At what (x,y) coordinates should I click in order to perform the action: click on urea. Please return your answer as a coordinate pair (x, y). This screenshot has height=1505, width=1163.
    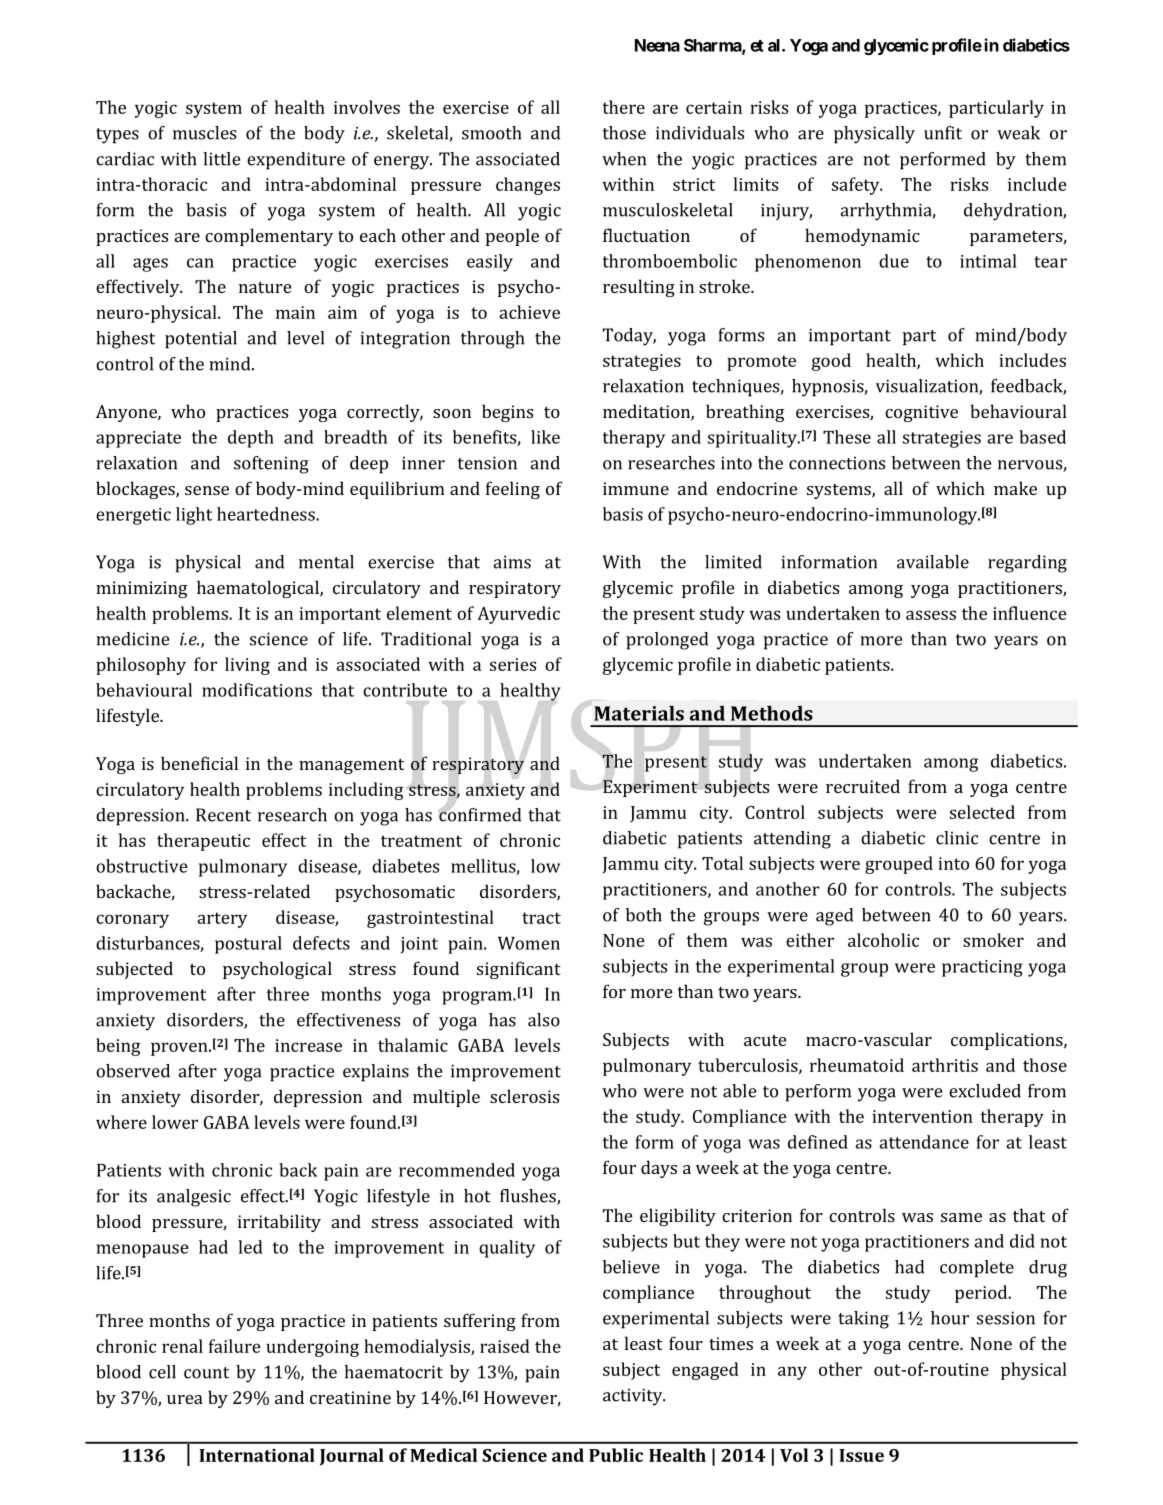
    Looking at the image, I should click on (185, 1399).
